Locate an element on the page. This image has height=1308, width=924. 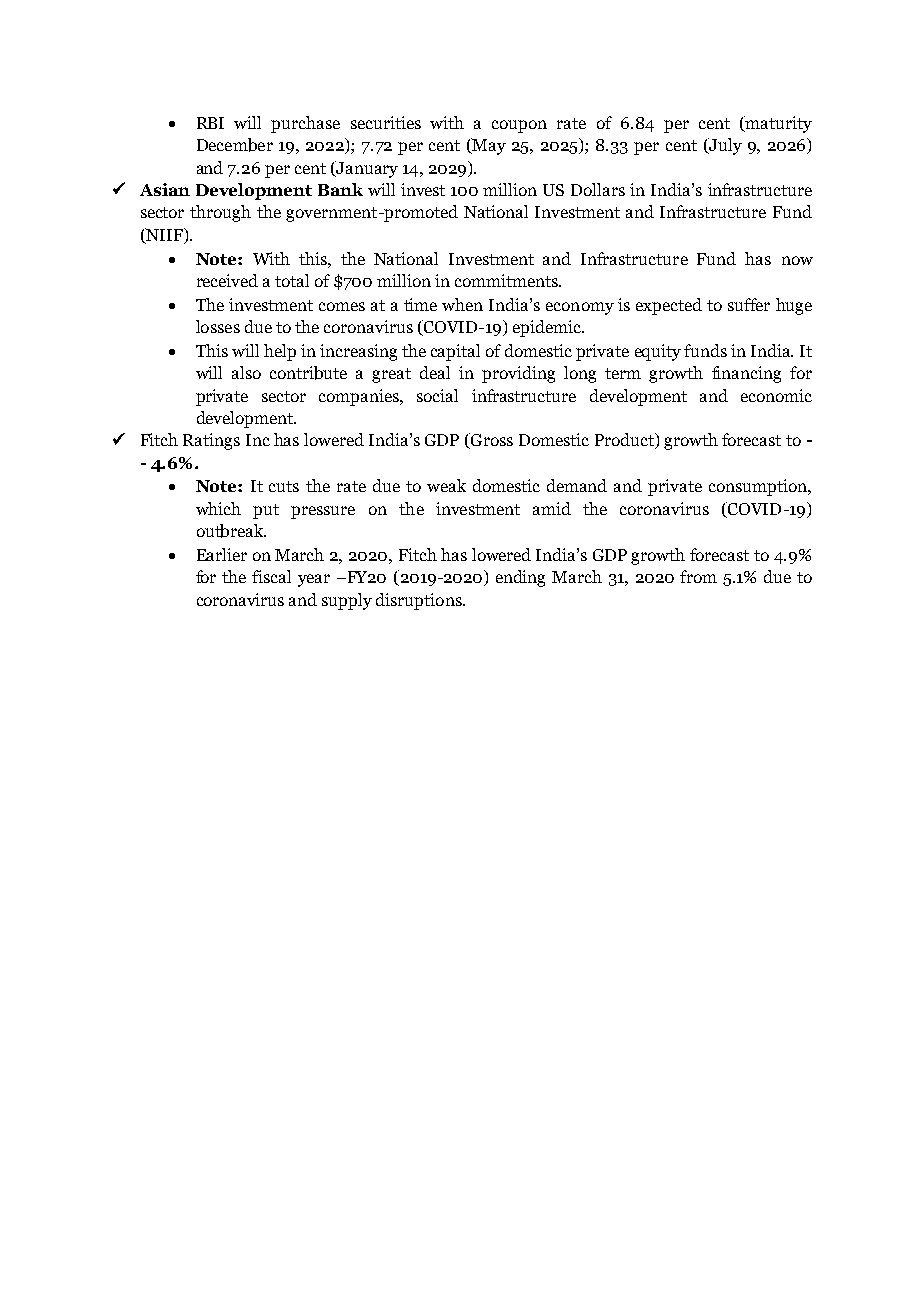
from is located at coordinates (698, 576).
